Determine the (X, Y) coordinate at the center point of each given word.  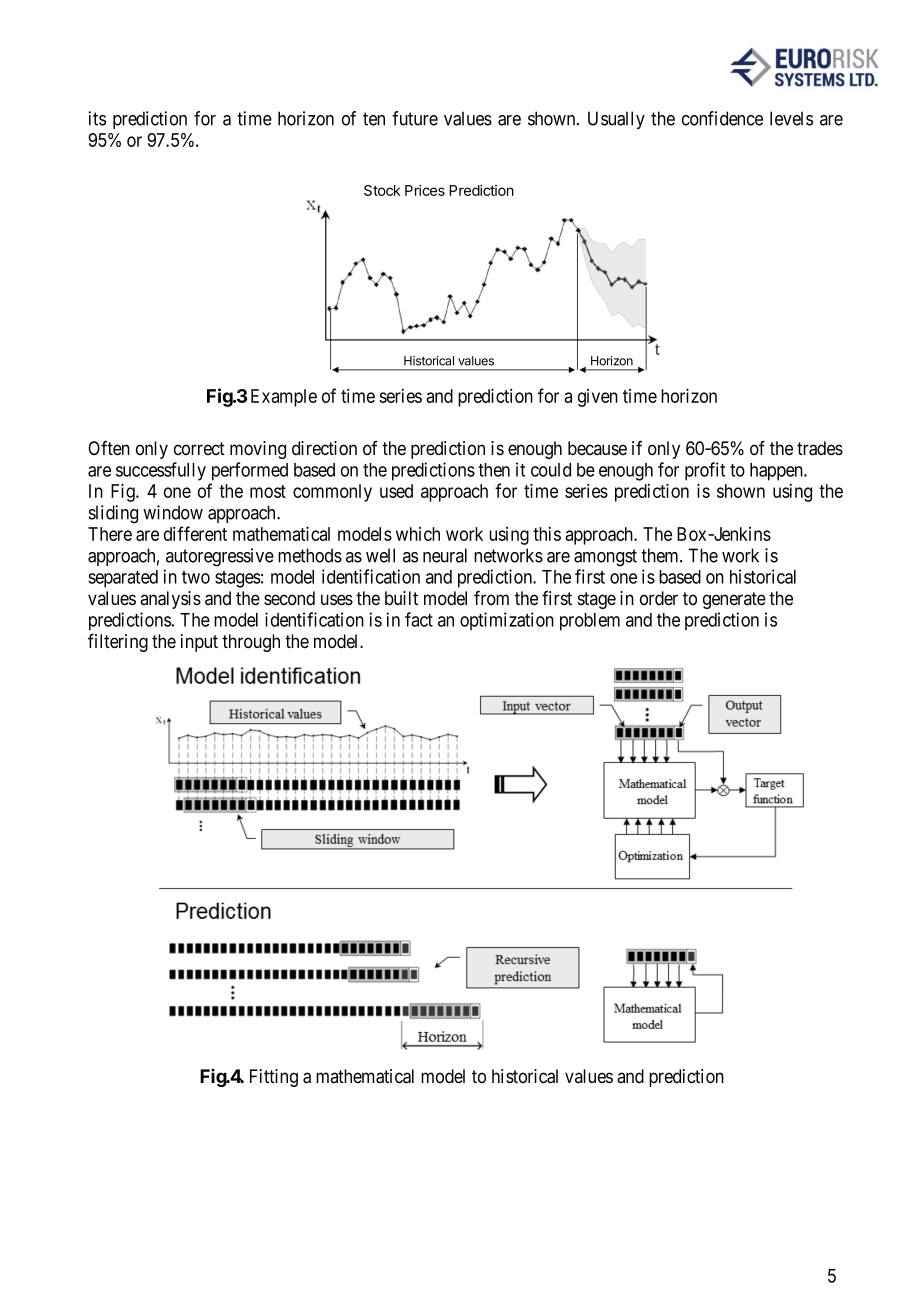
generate (734, 600)
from (491, 598)
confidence (722, 118)
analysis (170, 600)
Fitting (274, 1078)
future (415, 118)
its (97, 118)
